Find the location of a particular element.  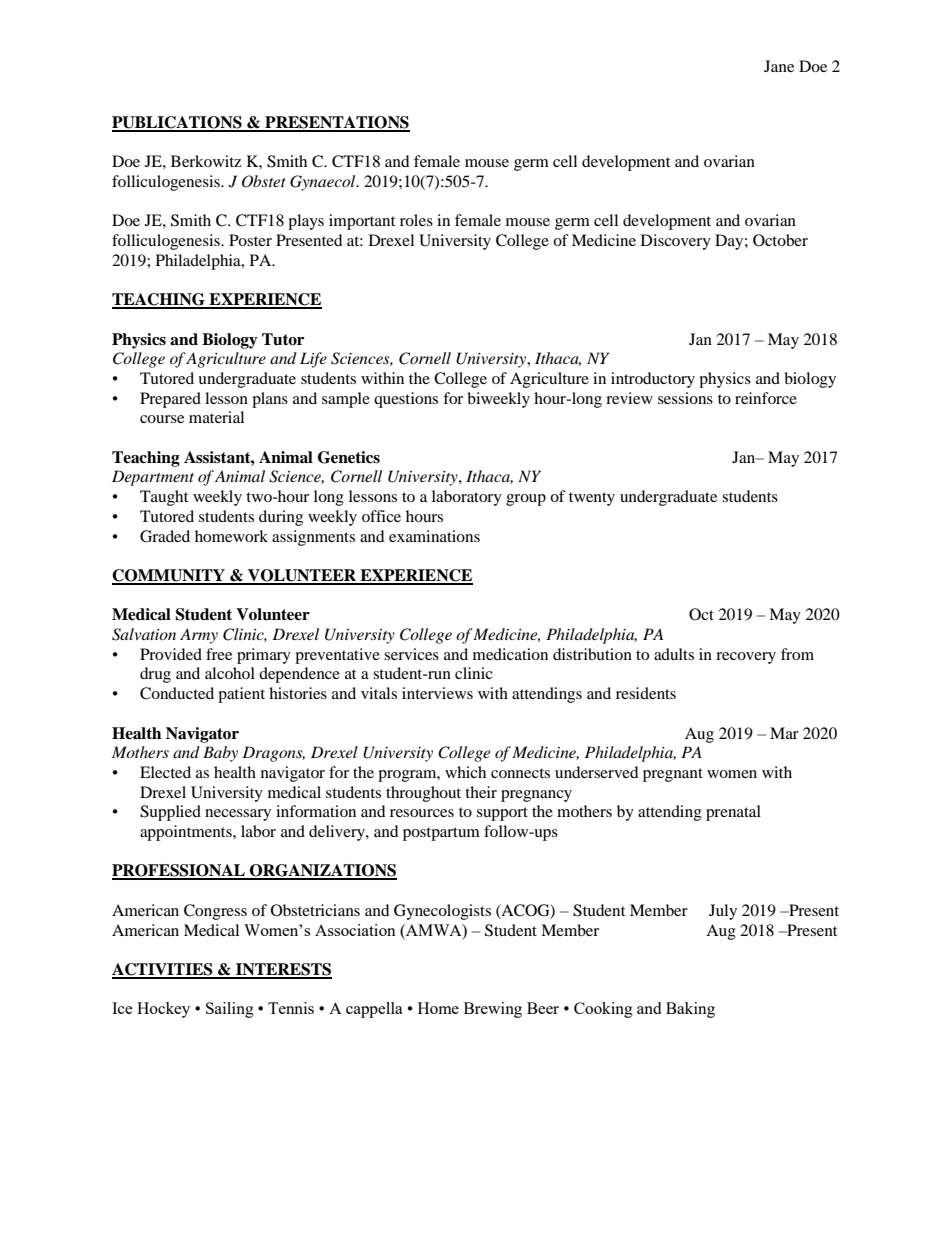

examinations is located at coordinates (434, 536).
